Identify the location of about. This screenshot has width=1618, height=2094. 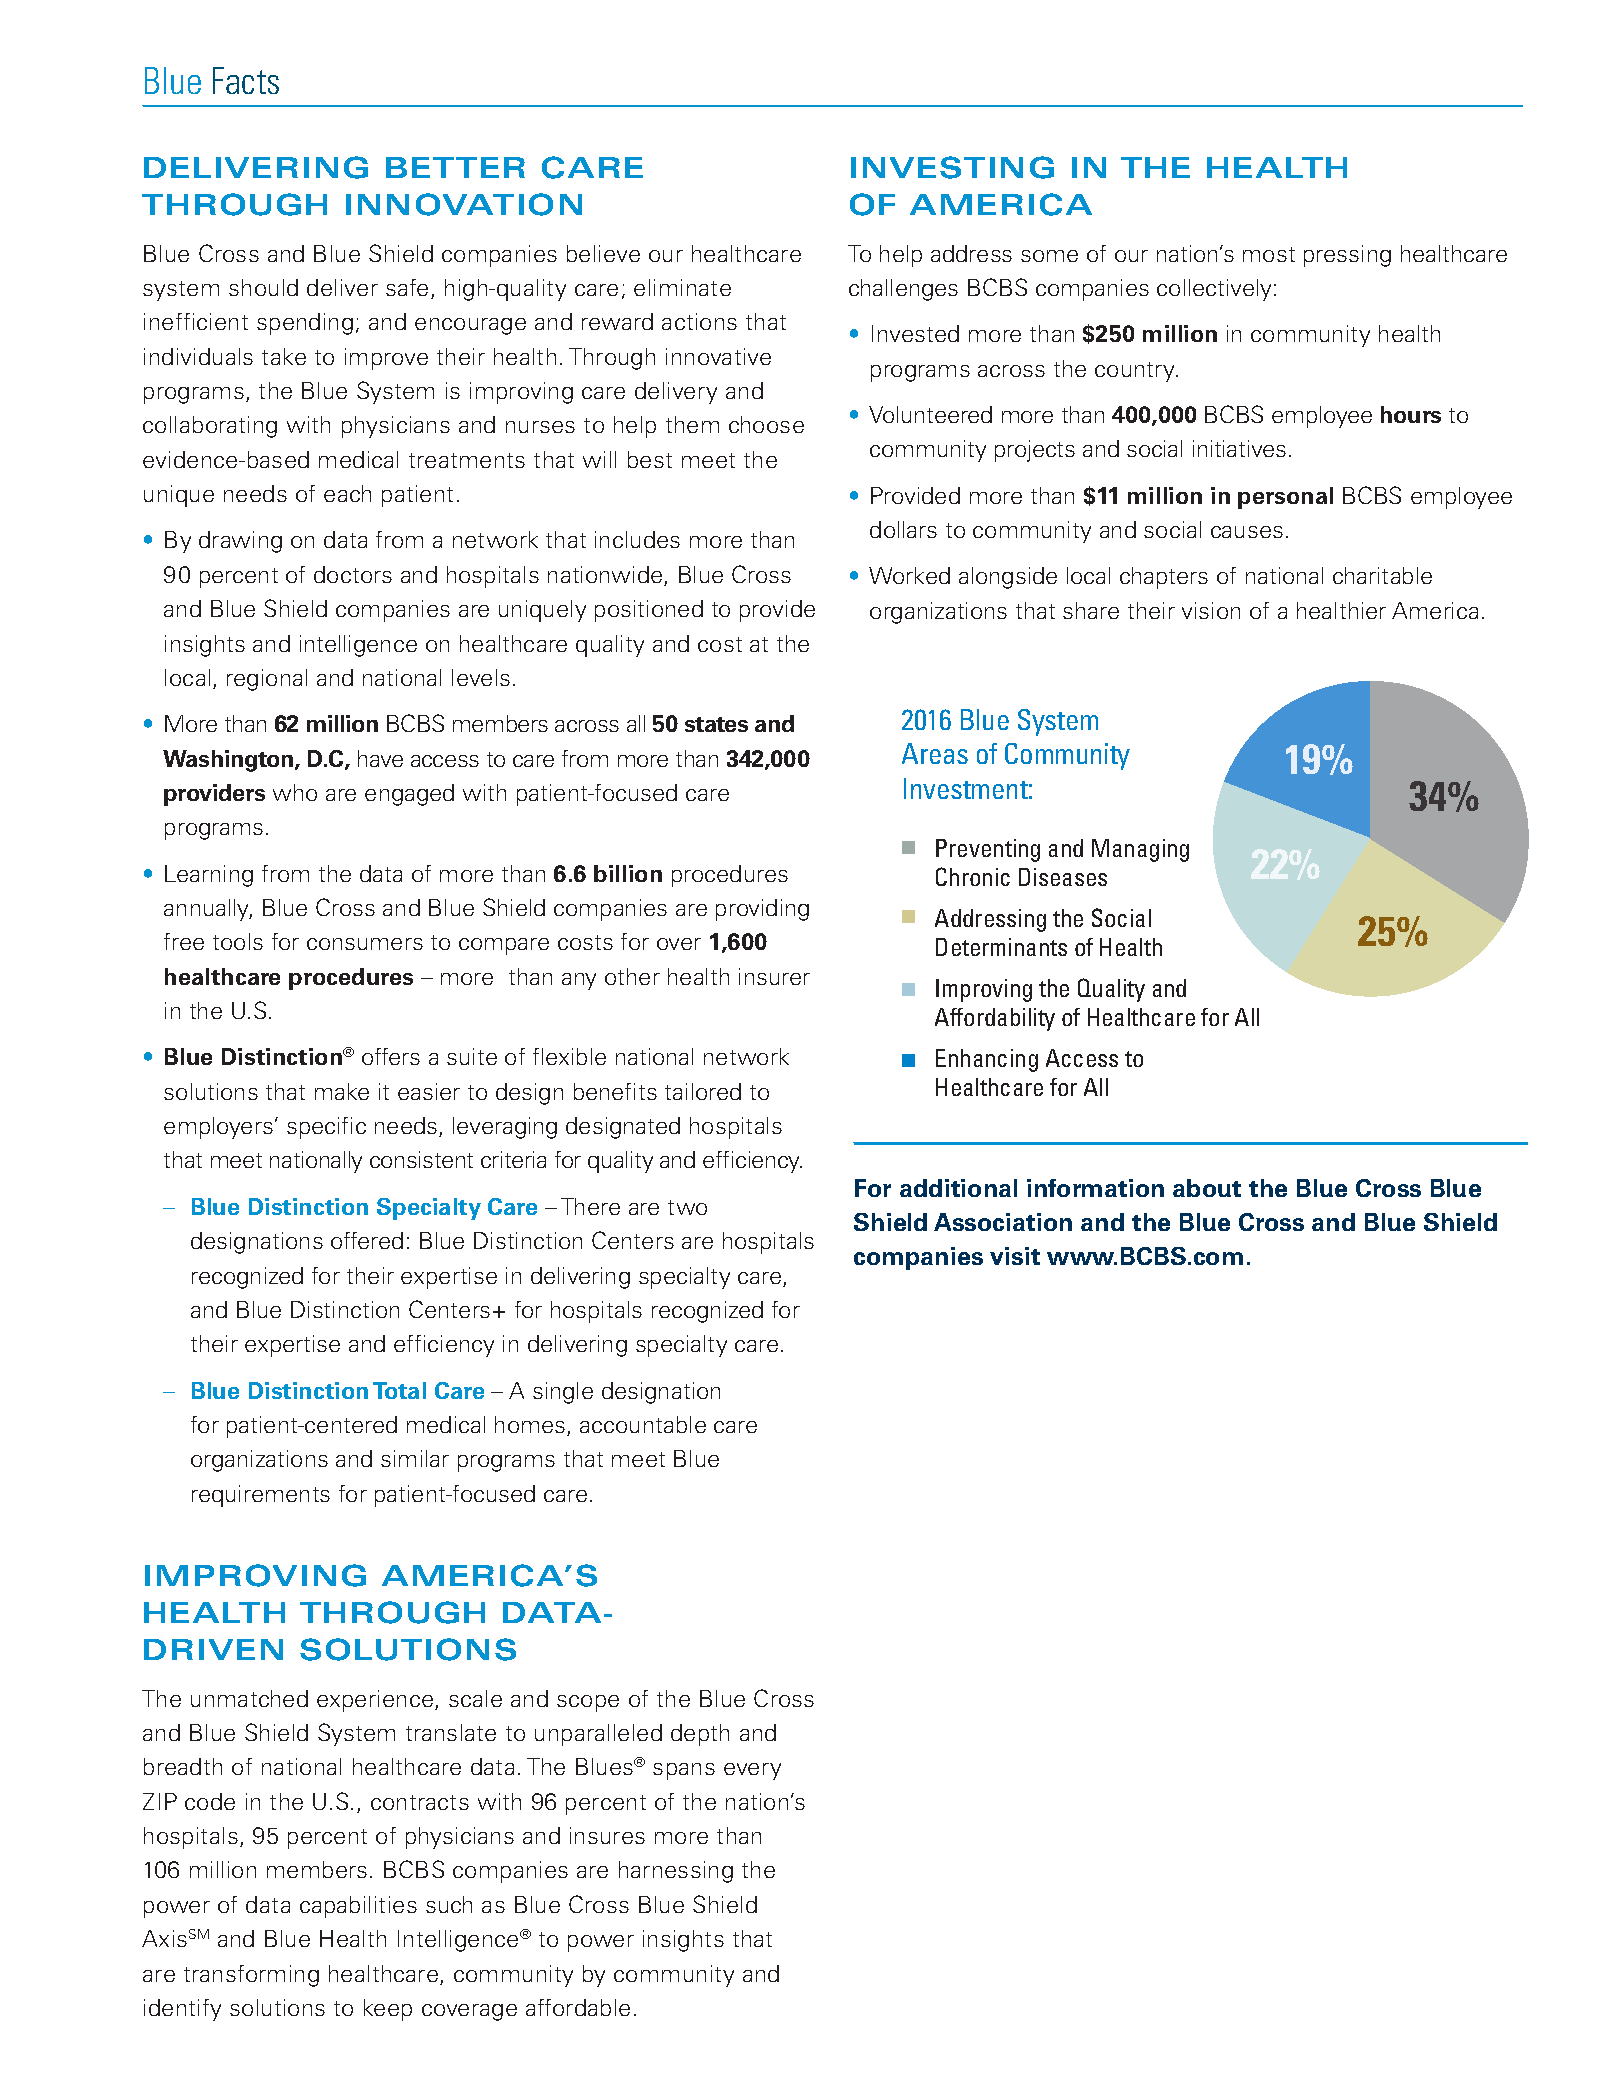
(1207, 1188).
